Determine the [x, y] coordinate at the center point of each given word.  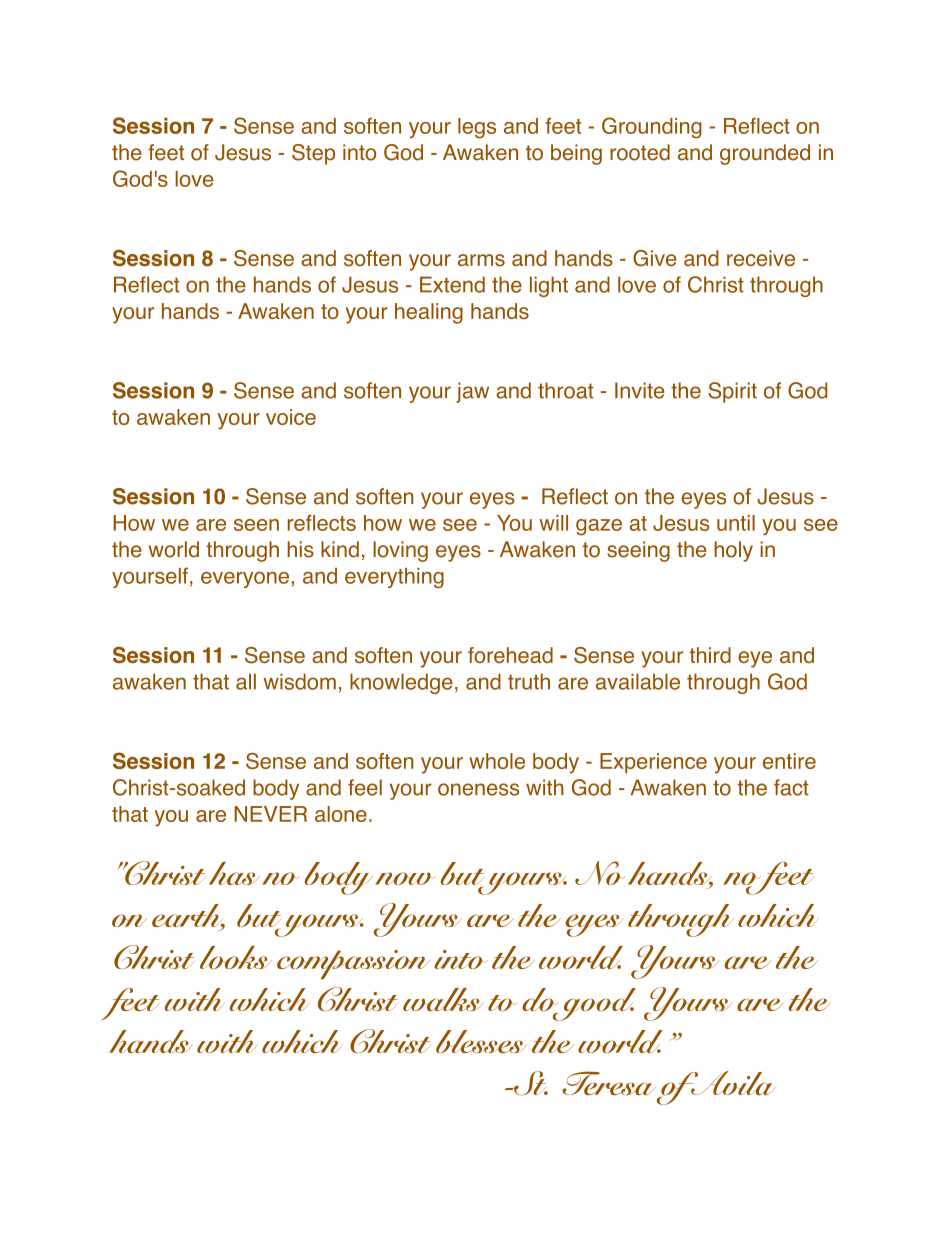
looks [236, 957]
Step [313, 154]
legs [477, 128]
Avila [732, 1083]
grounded [765, 154]
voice [291, 417]
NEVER [270, 814]
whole [497, 761]
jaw [472, 392]
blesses [481, 1041]
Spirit [733, 392]
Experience [653, 763]
